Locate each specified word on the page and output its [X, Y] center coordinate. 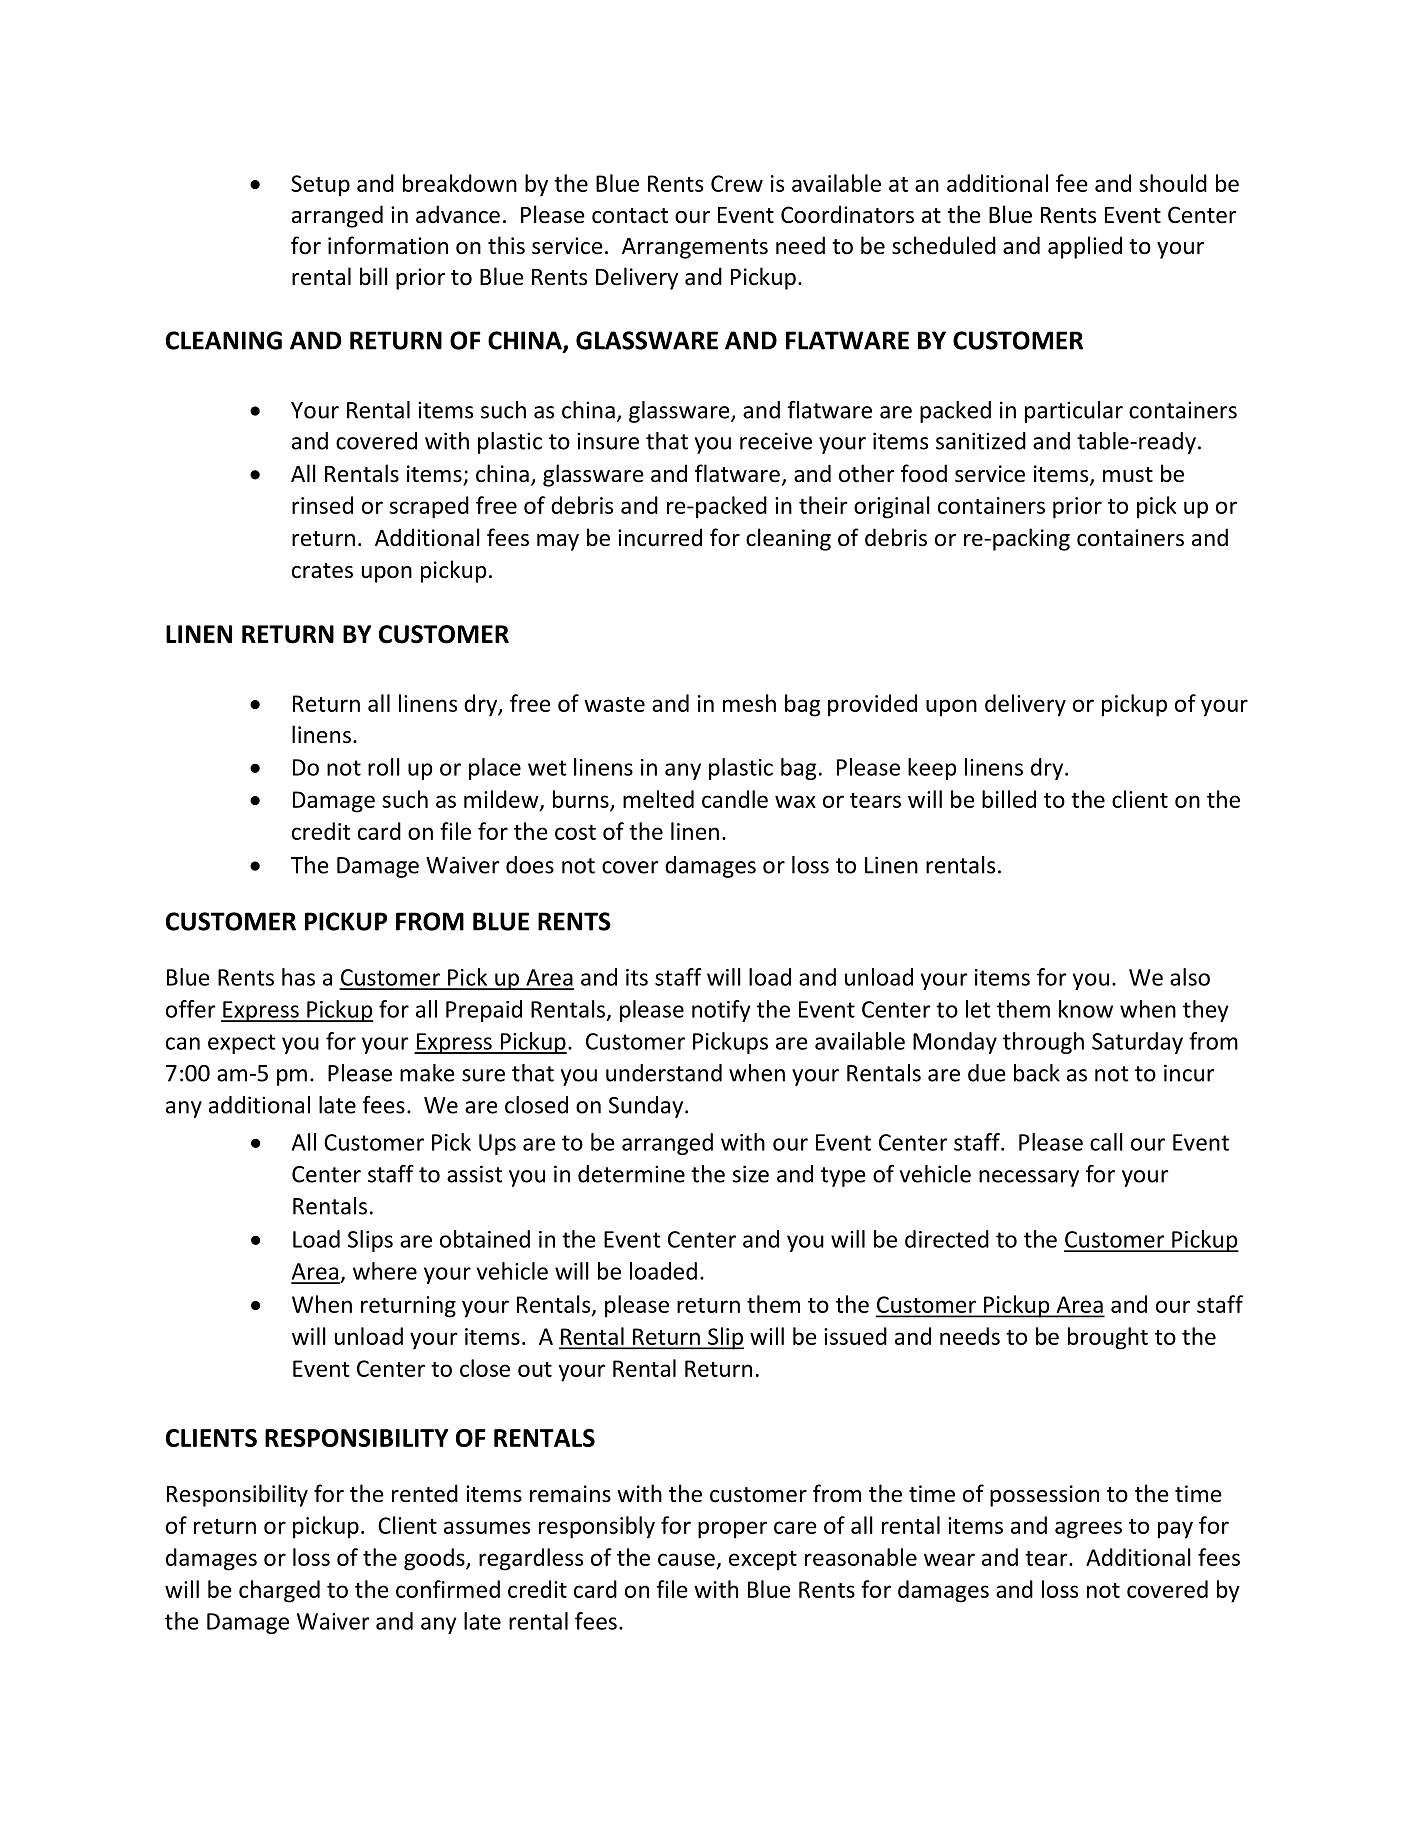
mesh [749, 703]
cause [686, 1559]
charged [279, 1591]
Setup [320, 186]
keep [932, 769]
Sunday [647, 1107]
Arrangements [695, 248]
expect [242, 1044]
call [1106, 1142]
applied [1085, 247]
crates [322, 571]
